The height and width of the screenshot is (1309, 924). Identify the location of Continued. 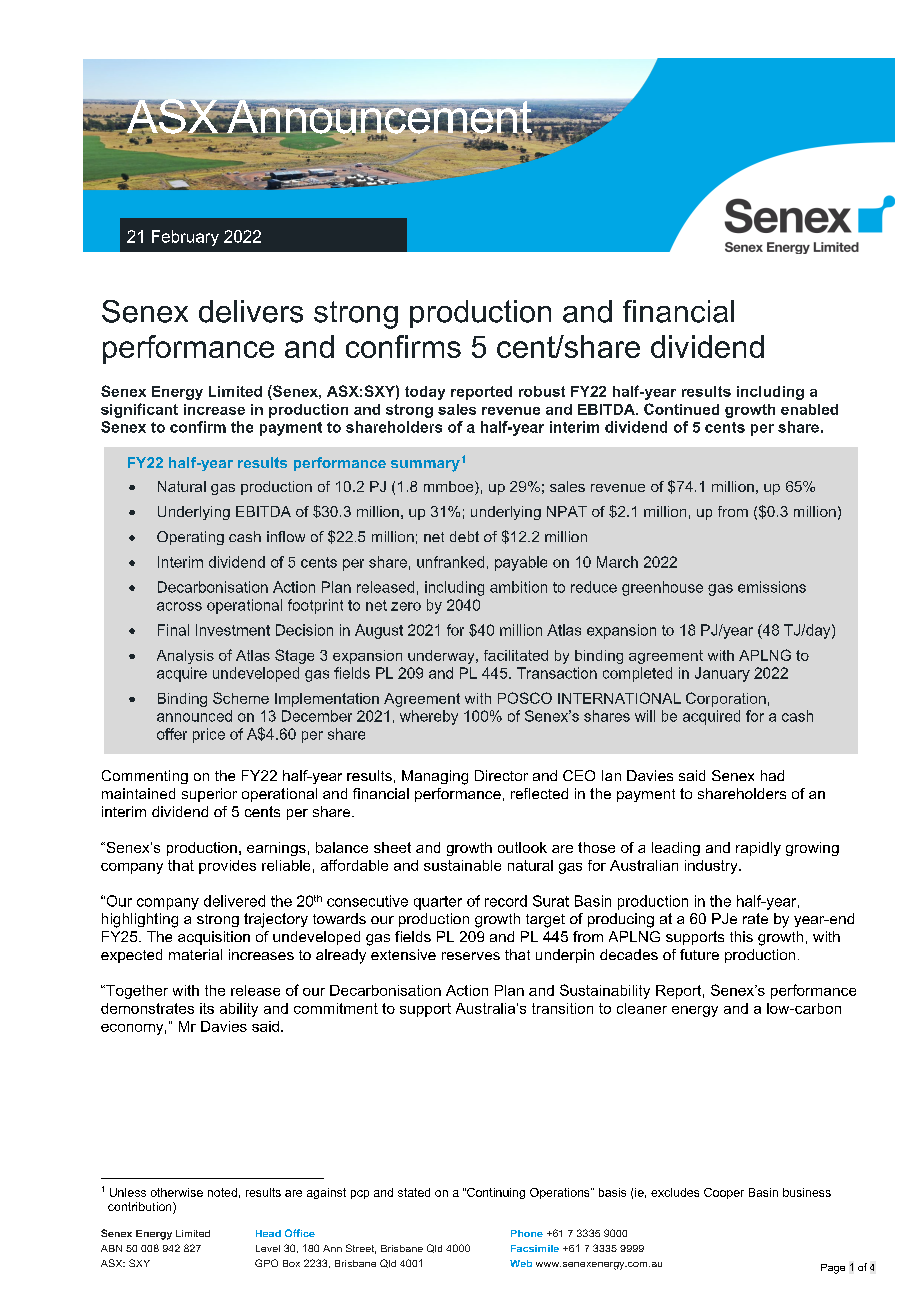
(681, 409).
